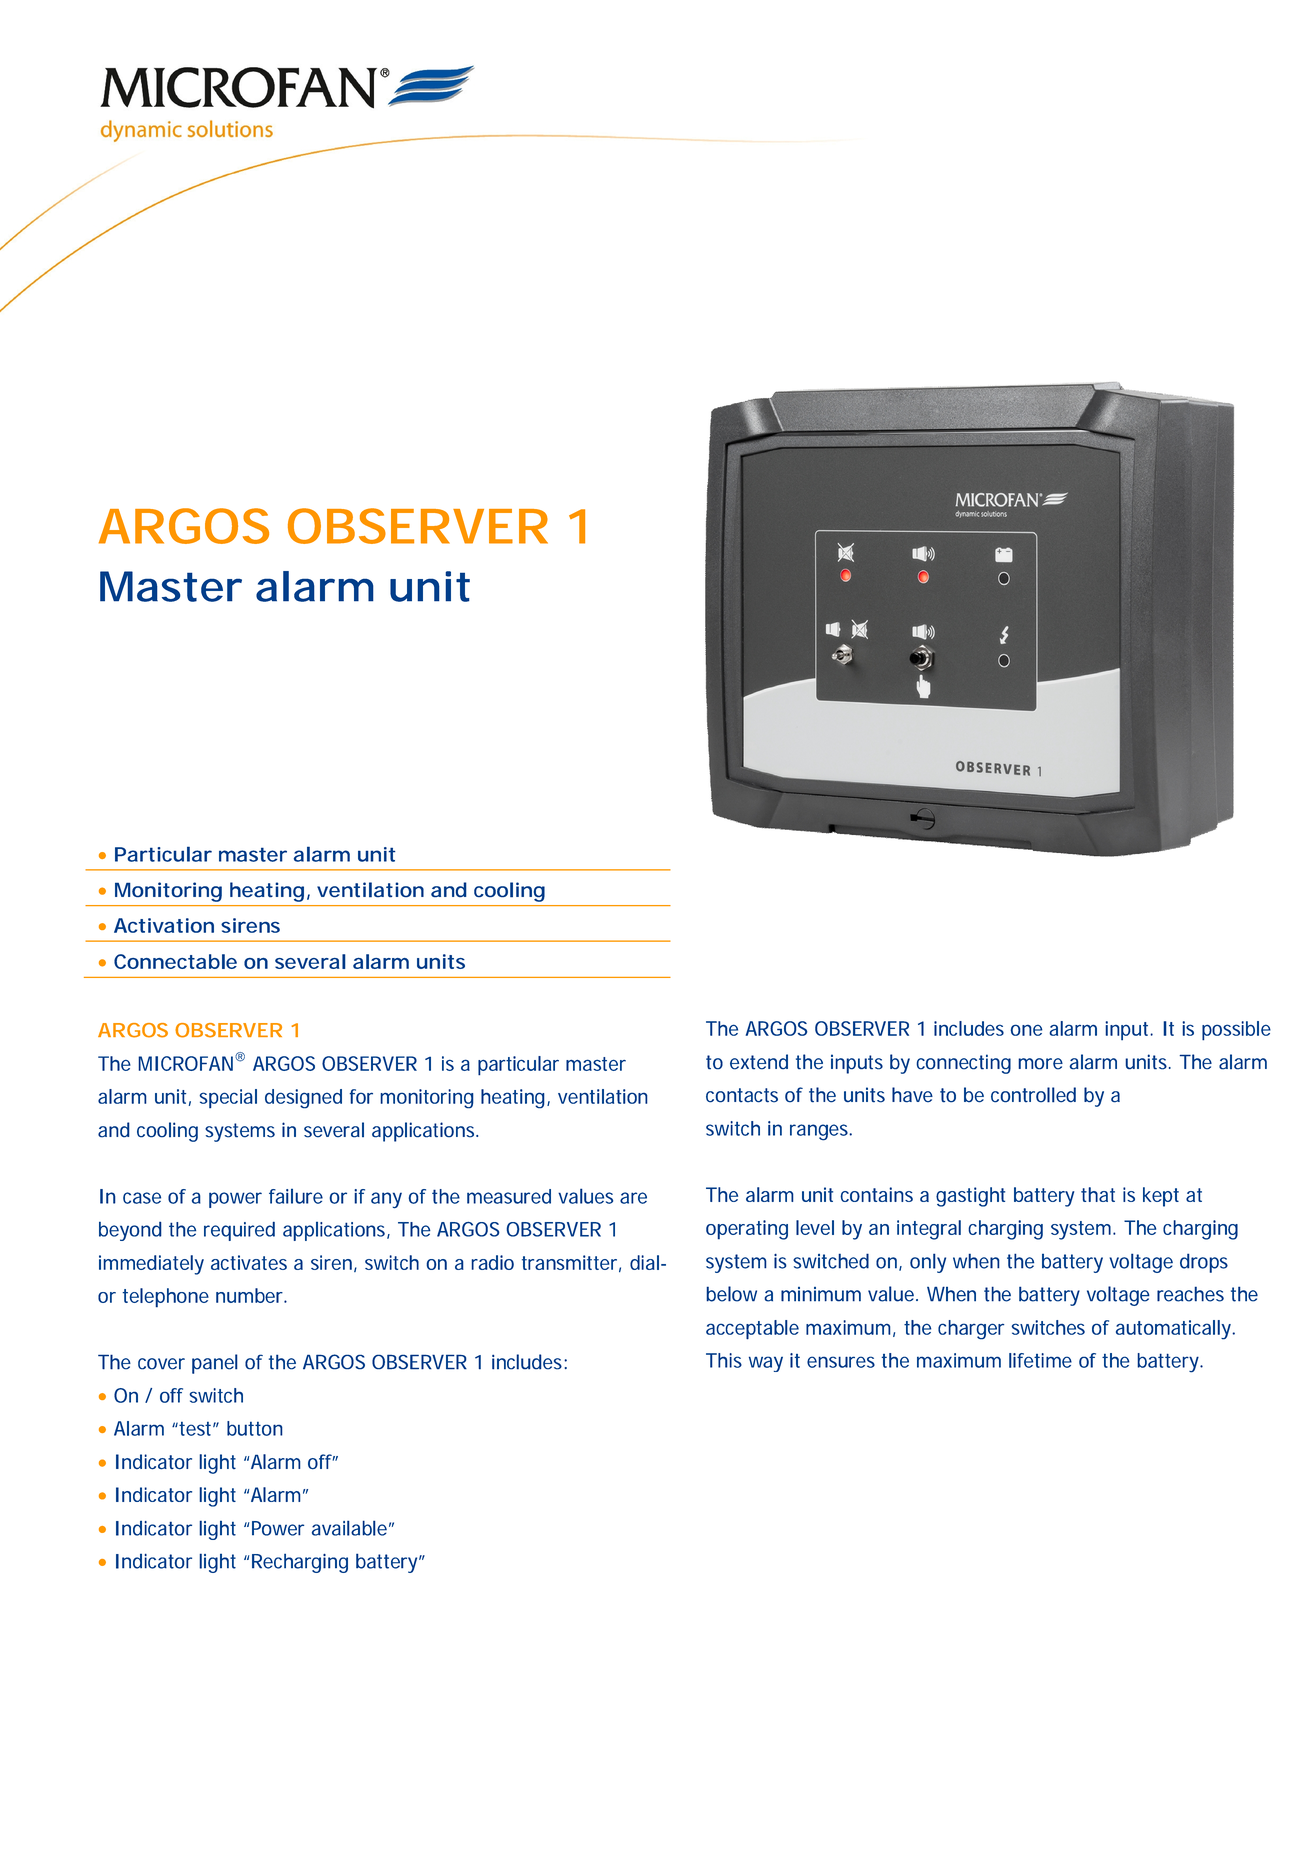 The image size is (1316, 1863). Describe the element at coordinates (1040, 1064) in the screenshot. I see `more` at that location.
